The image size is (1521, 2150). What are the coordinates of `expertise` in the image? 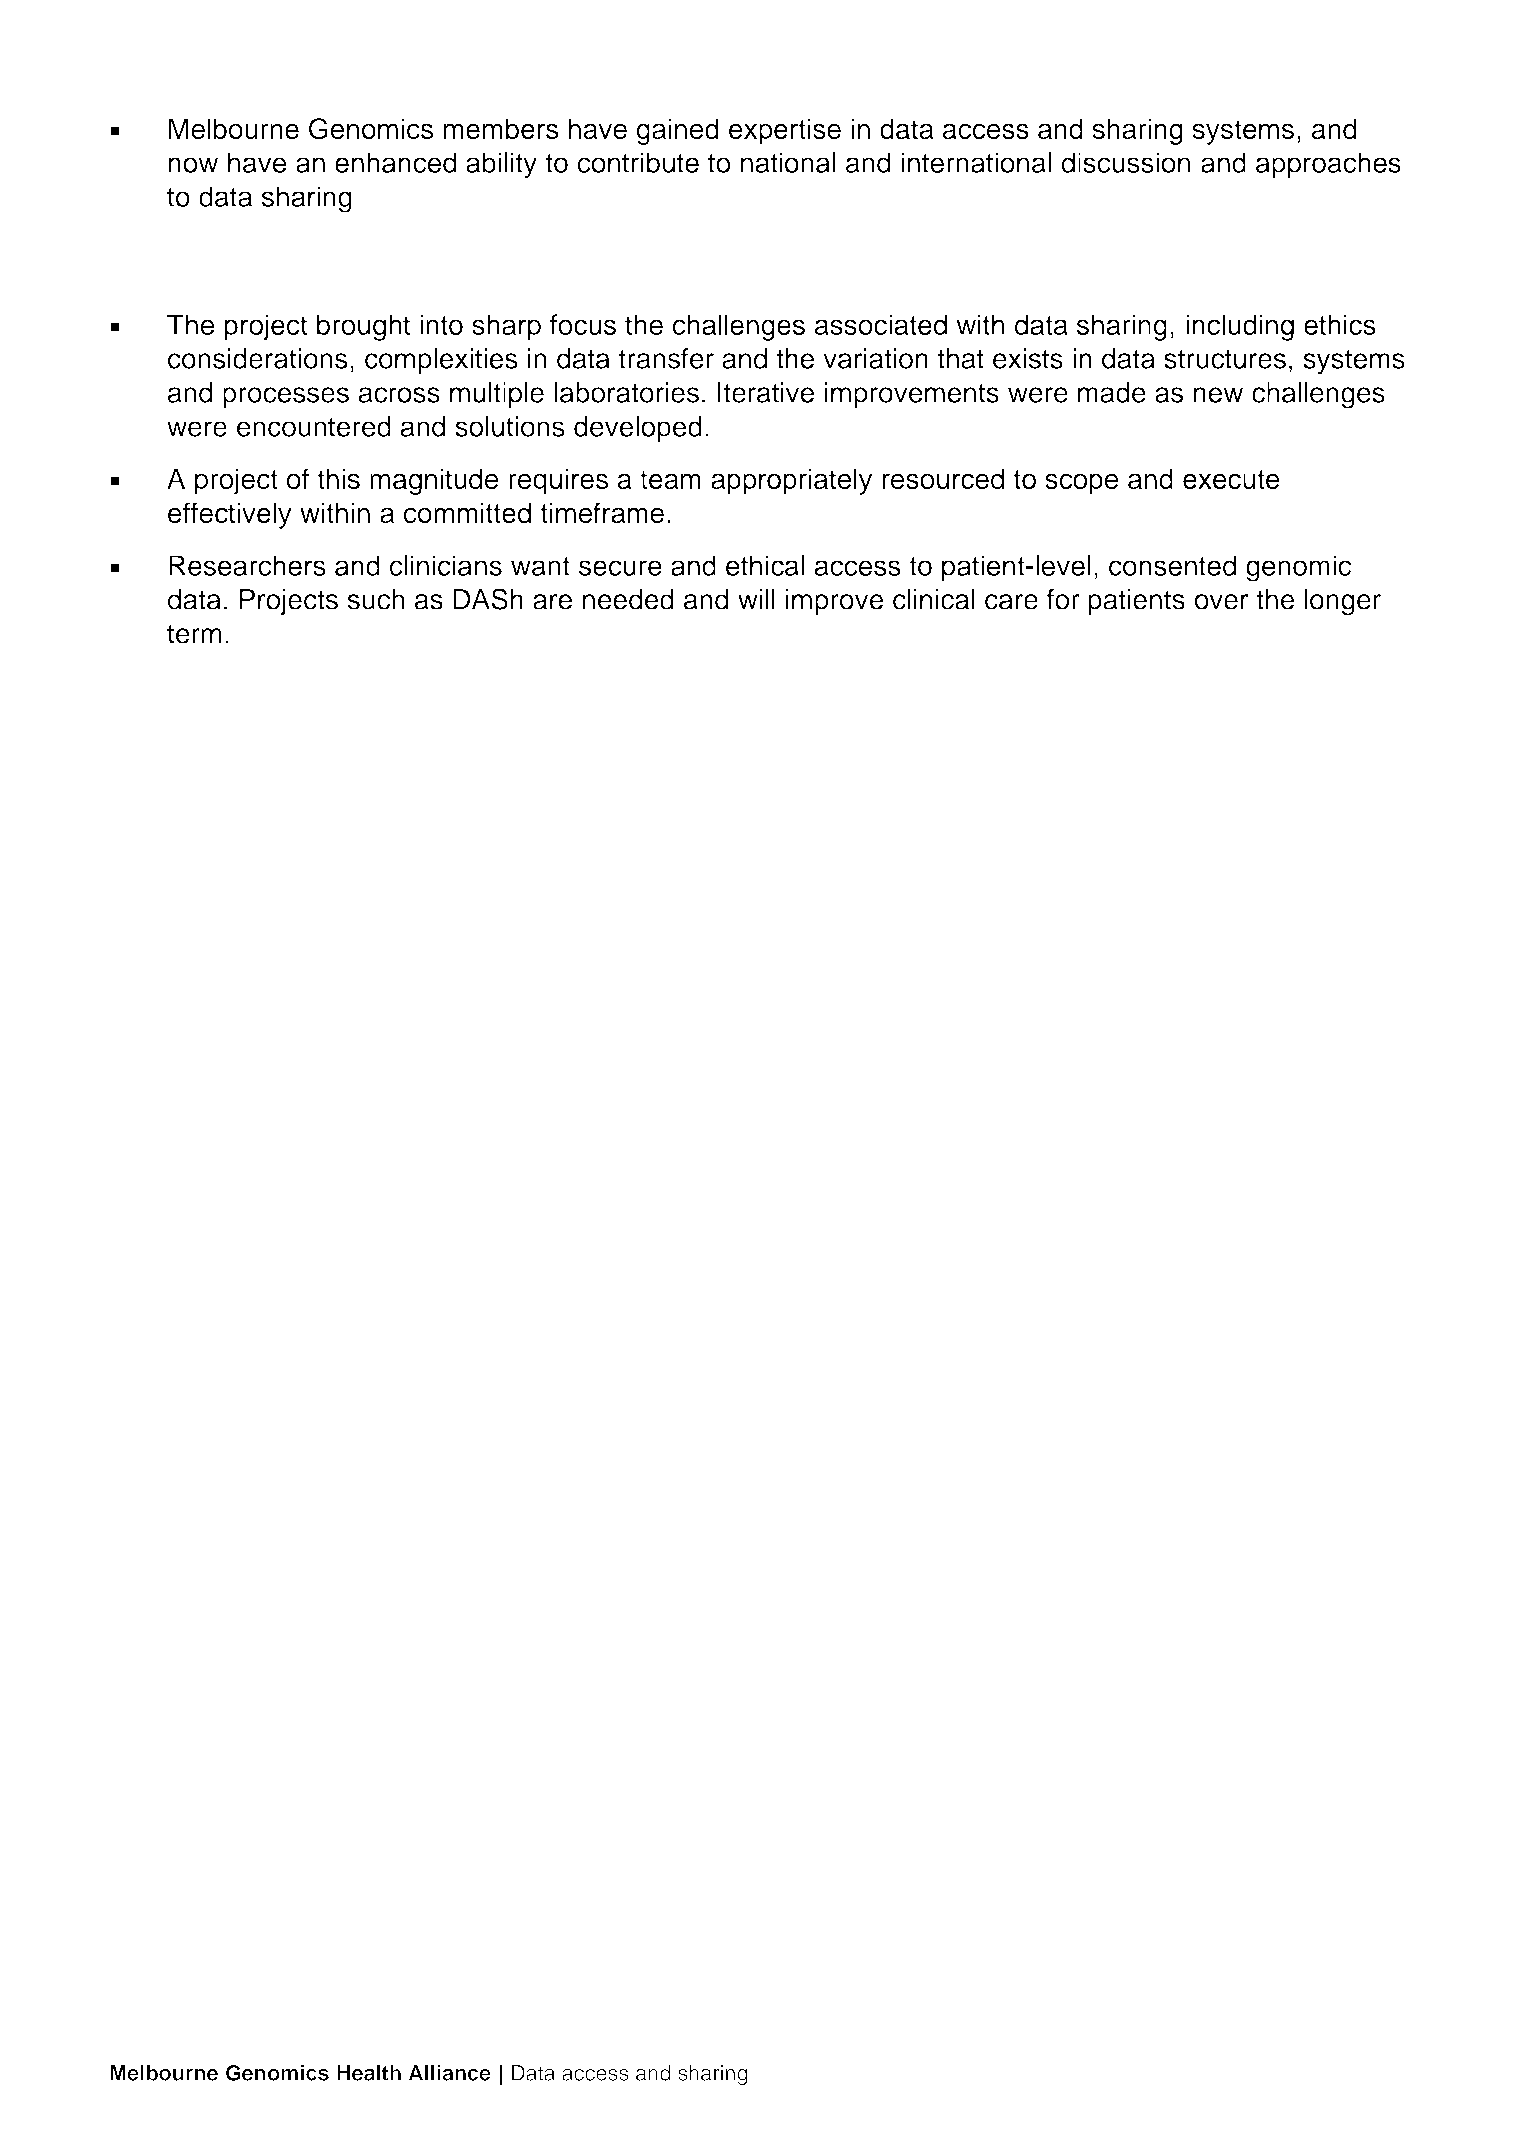 It's located at (785, 131).
